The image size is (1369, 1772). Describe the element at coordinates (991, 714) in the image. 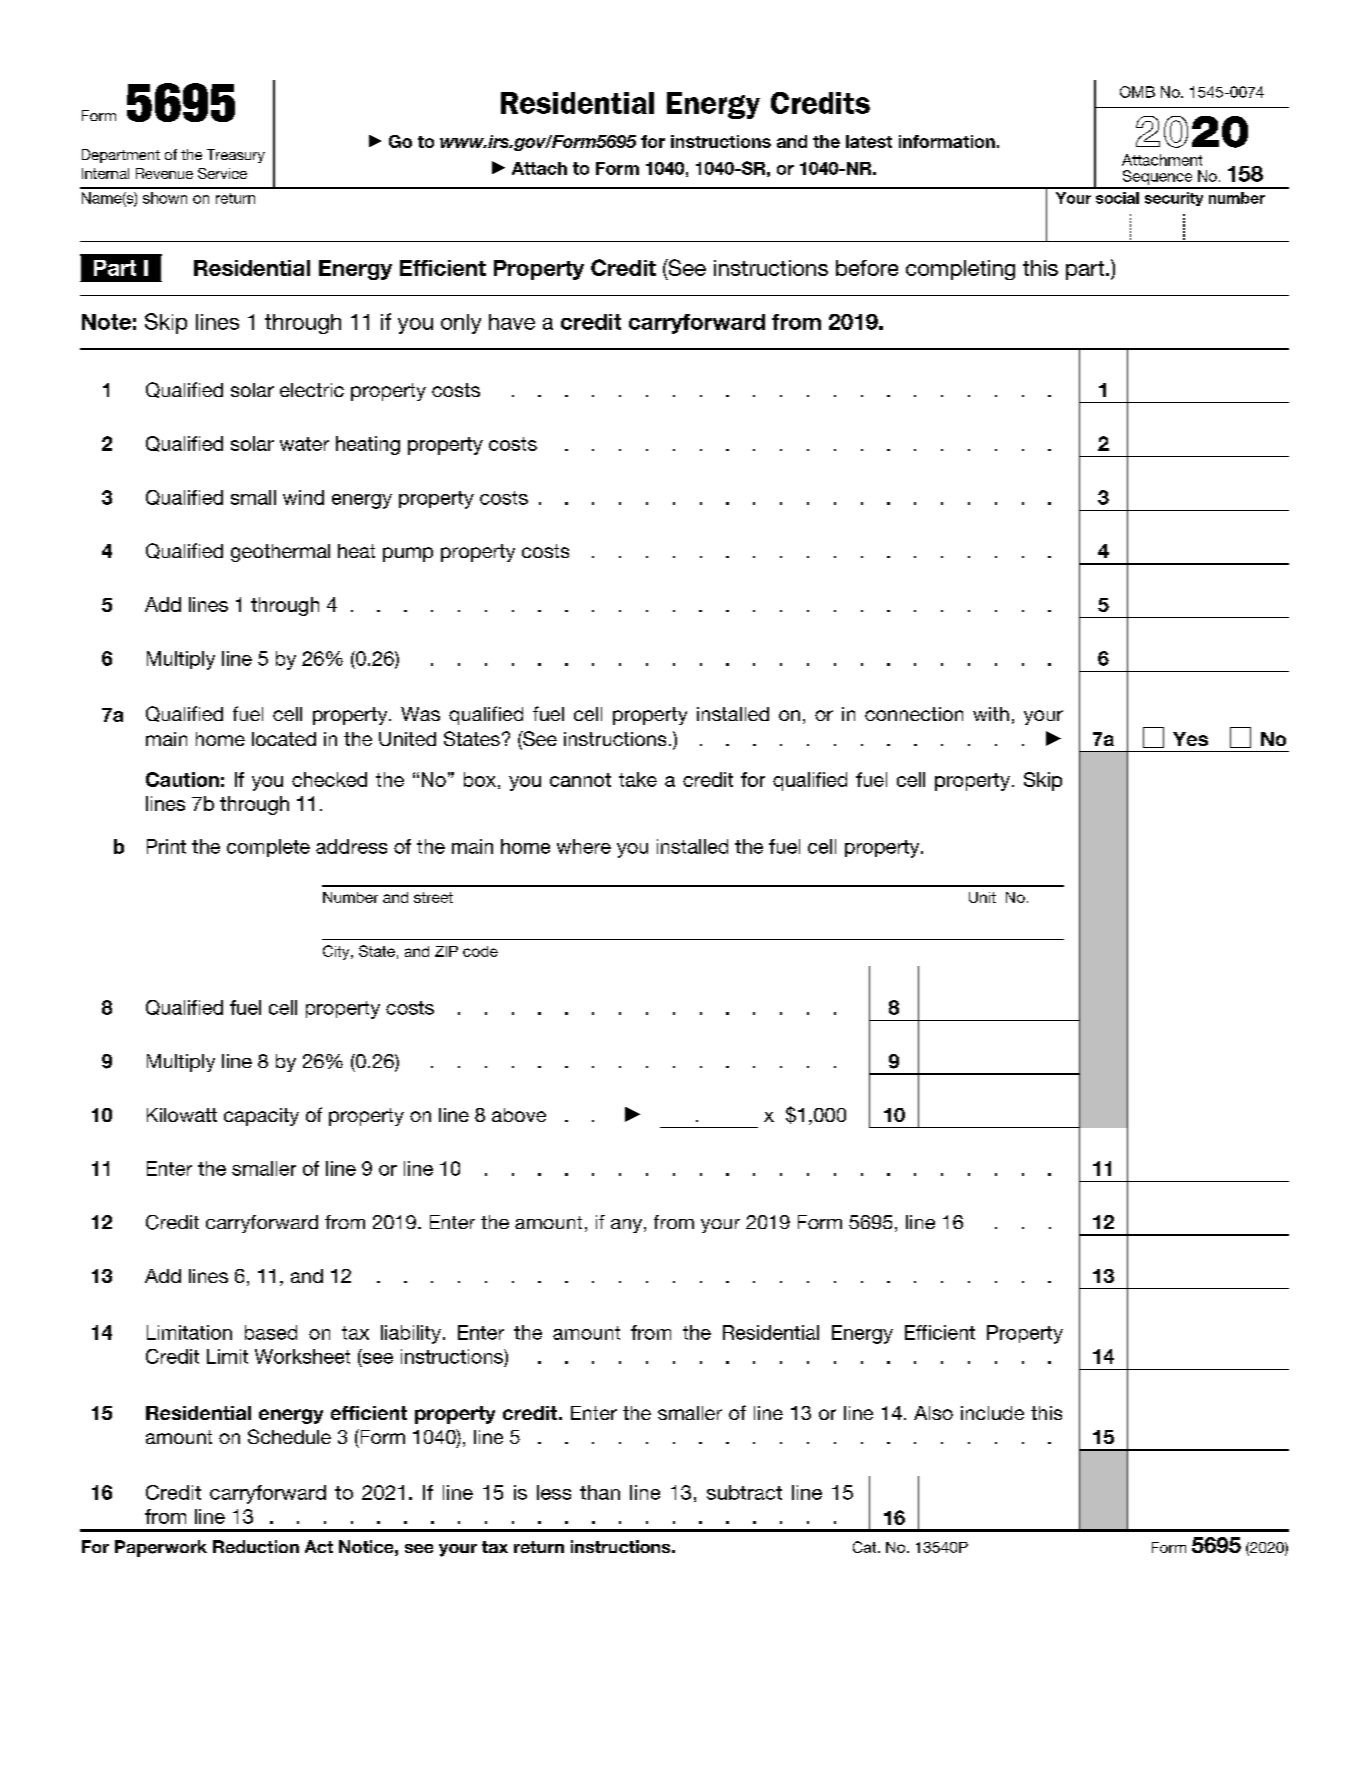

I see `with` at that location.
